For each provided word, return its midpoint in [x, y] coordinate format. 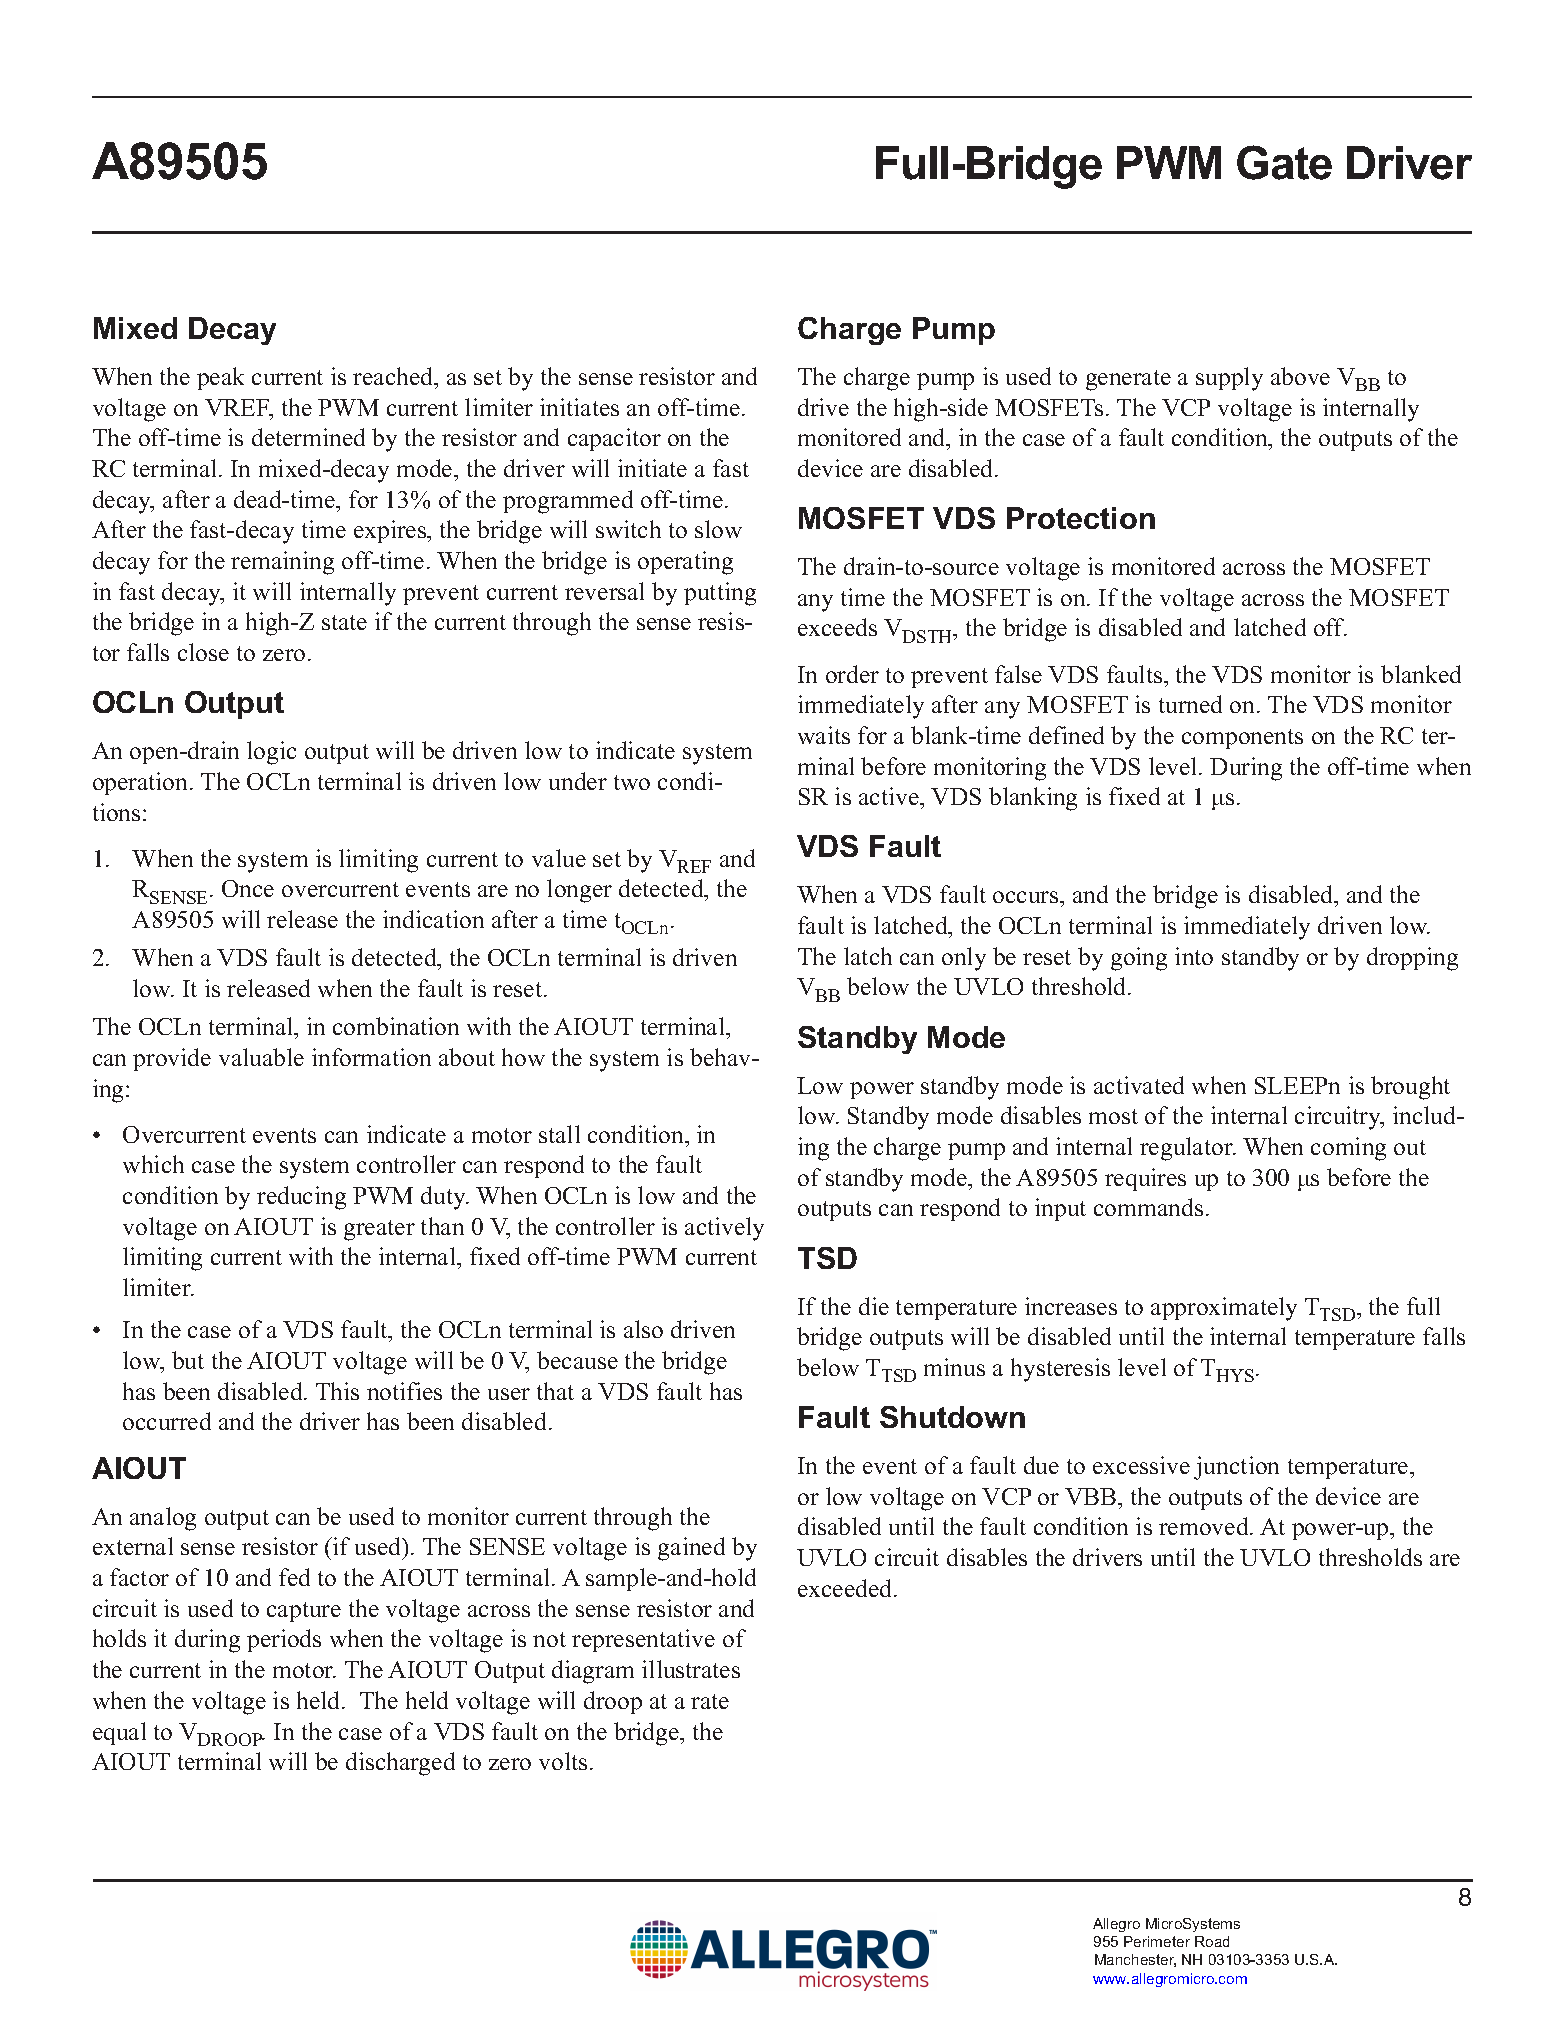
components [1242, 739]
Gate [1284, 162]
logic [271, 753]
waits [824, 735]
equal [119, 1733]
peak [220, 378]
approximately [1224, 1309]
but [188, 1360]
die [874, 1306]
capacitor [614, 439]
